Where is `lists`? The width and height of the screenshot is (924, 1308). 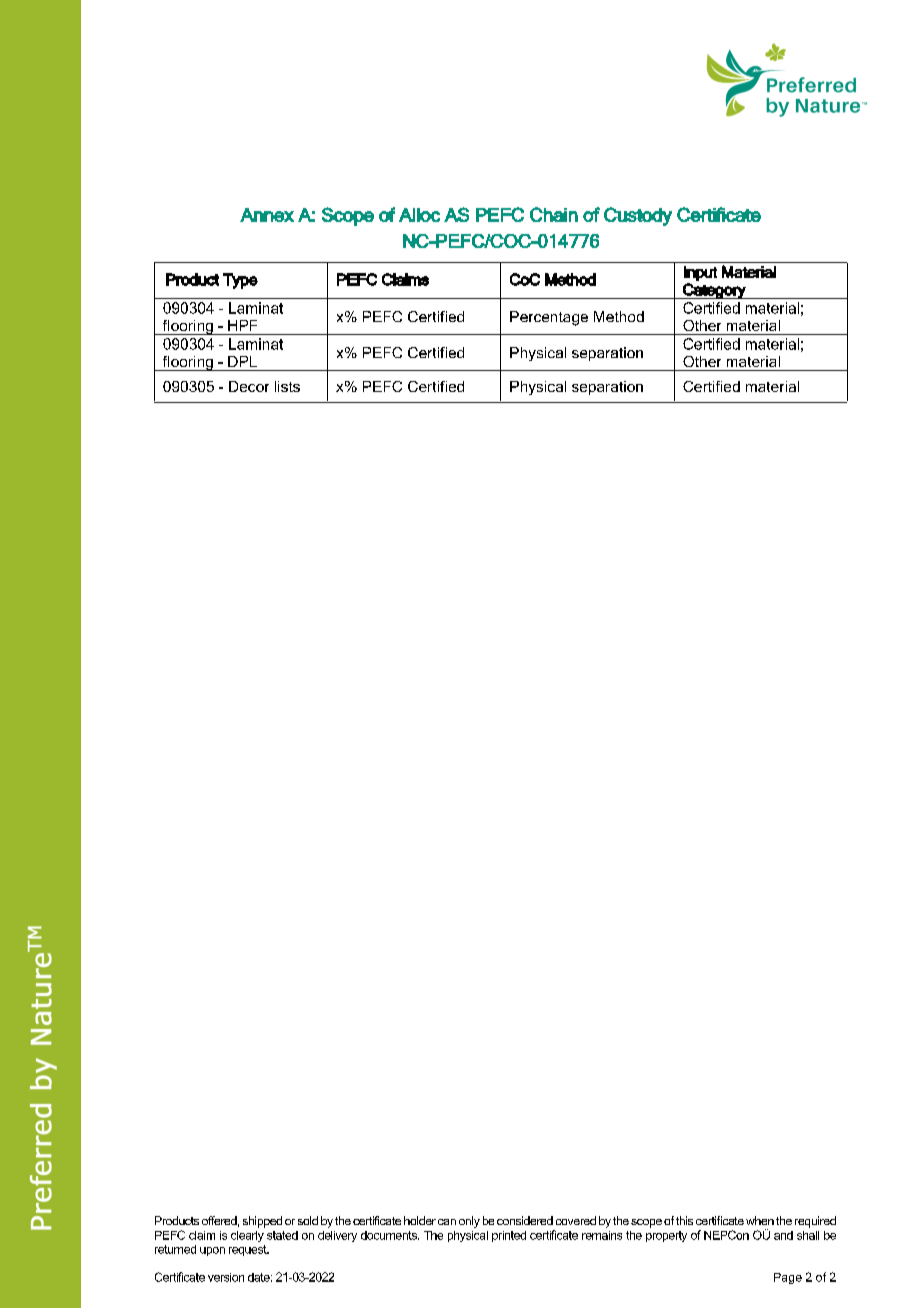
lists is located at coordinates (287, 386).
